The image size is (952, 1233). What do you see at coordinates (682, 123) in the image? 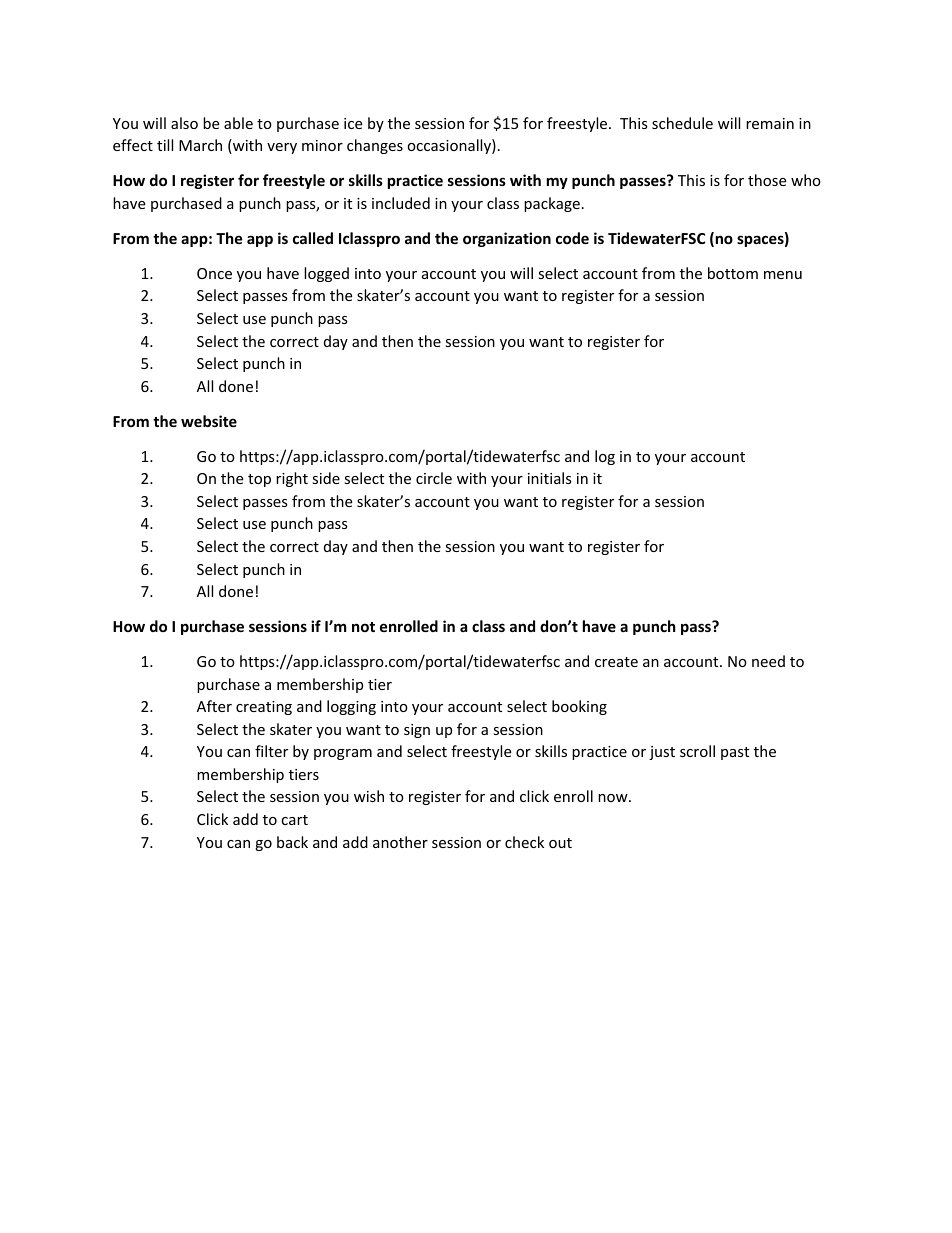
I see `schedule` at bounding box center [682, 123].
